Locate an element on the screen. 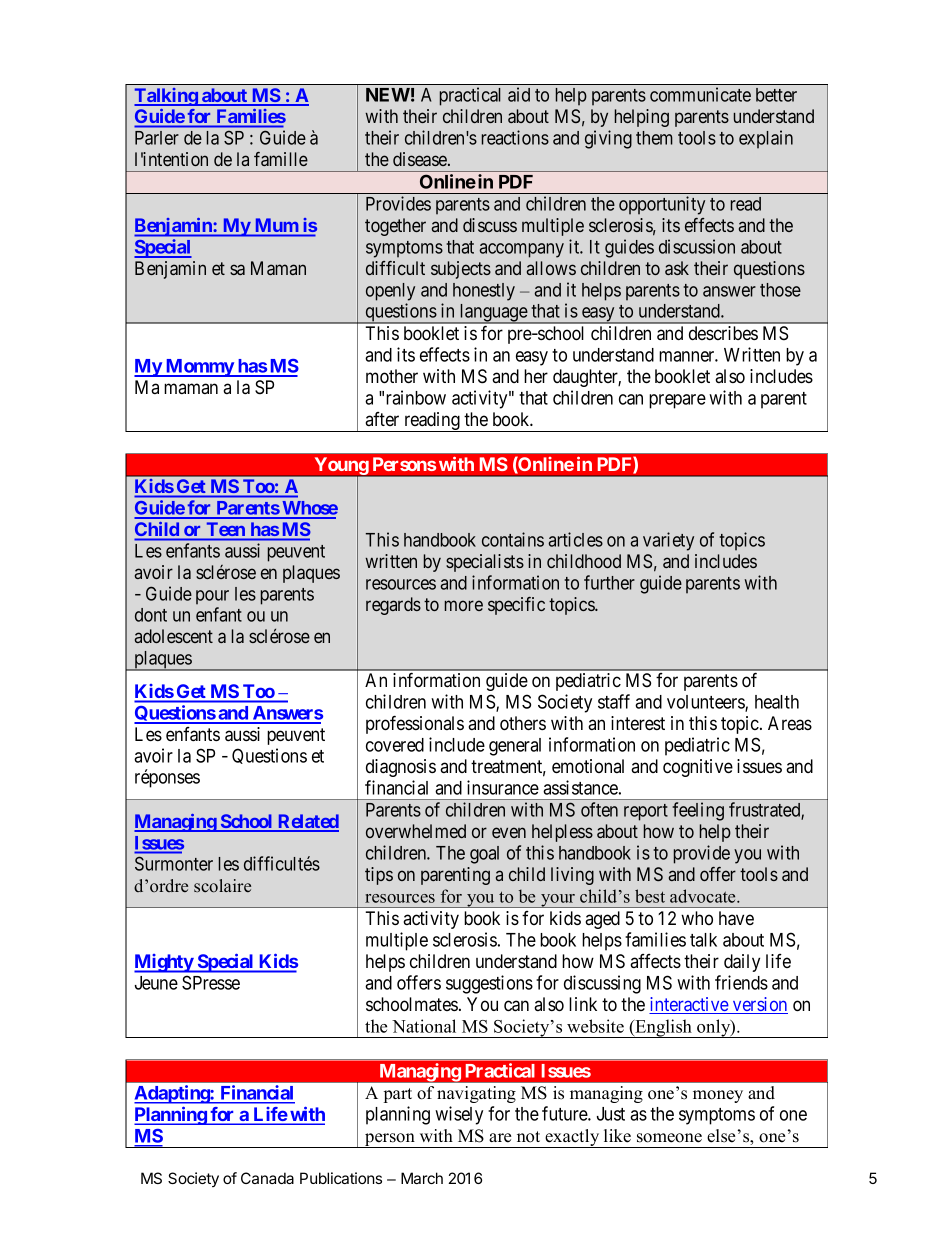 The height and width of the screenshot is (1233, 952). more is located at coordinates (464, 605).
